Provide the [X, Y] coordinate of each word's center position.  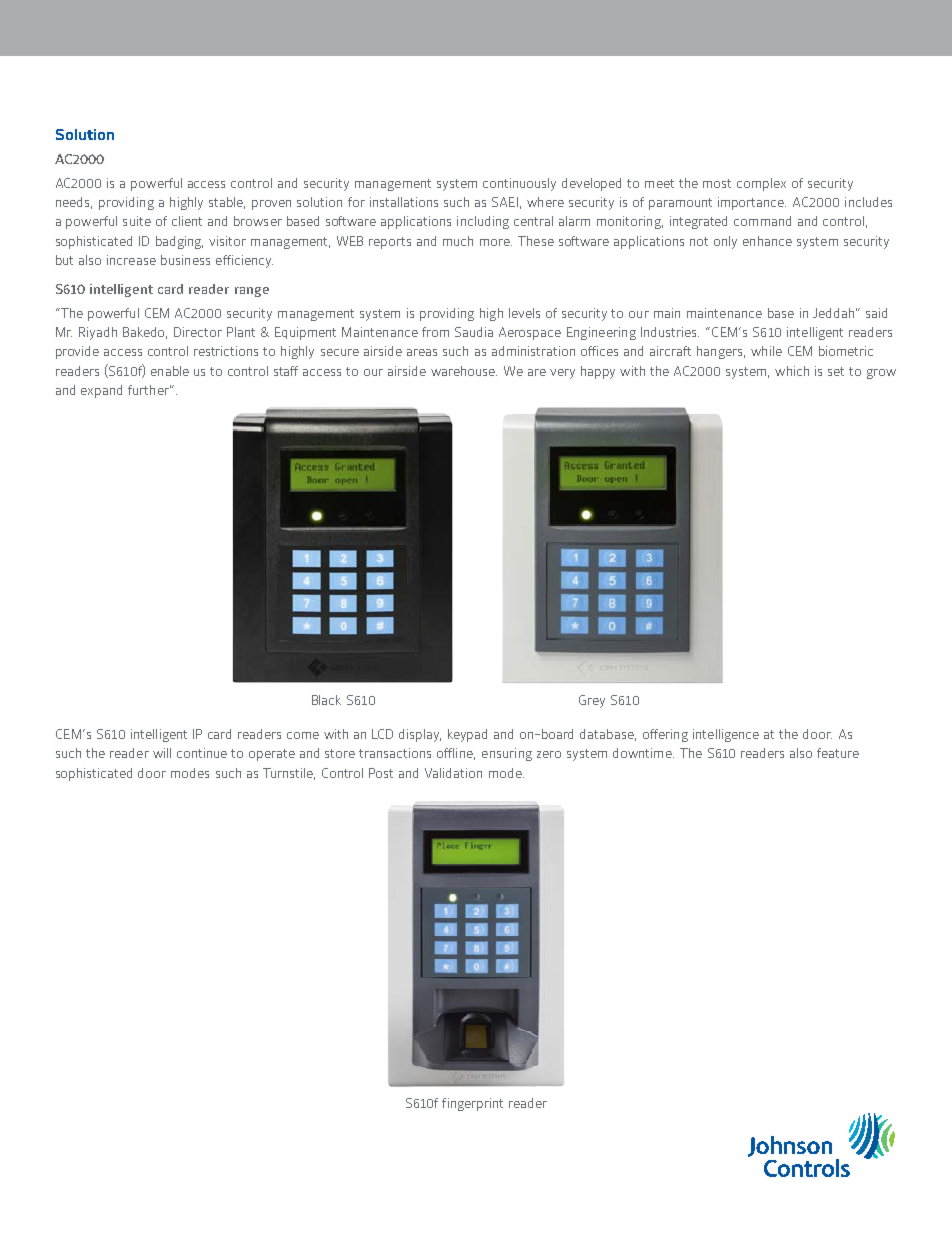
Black [326, 700]
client [187, 221]
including [483, 222]
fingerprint [472, 1104]
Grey [592, 701]
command [762, 221]
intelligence [726, 735]
